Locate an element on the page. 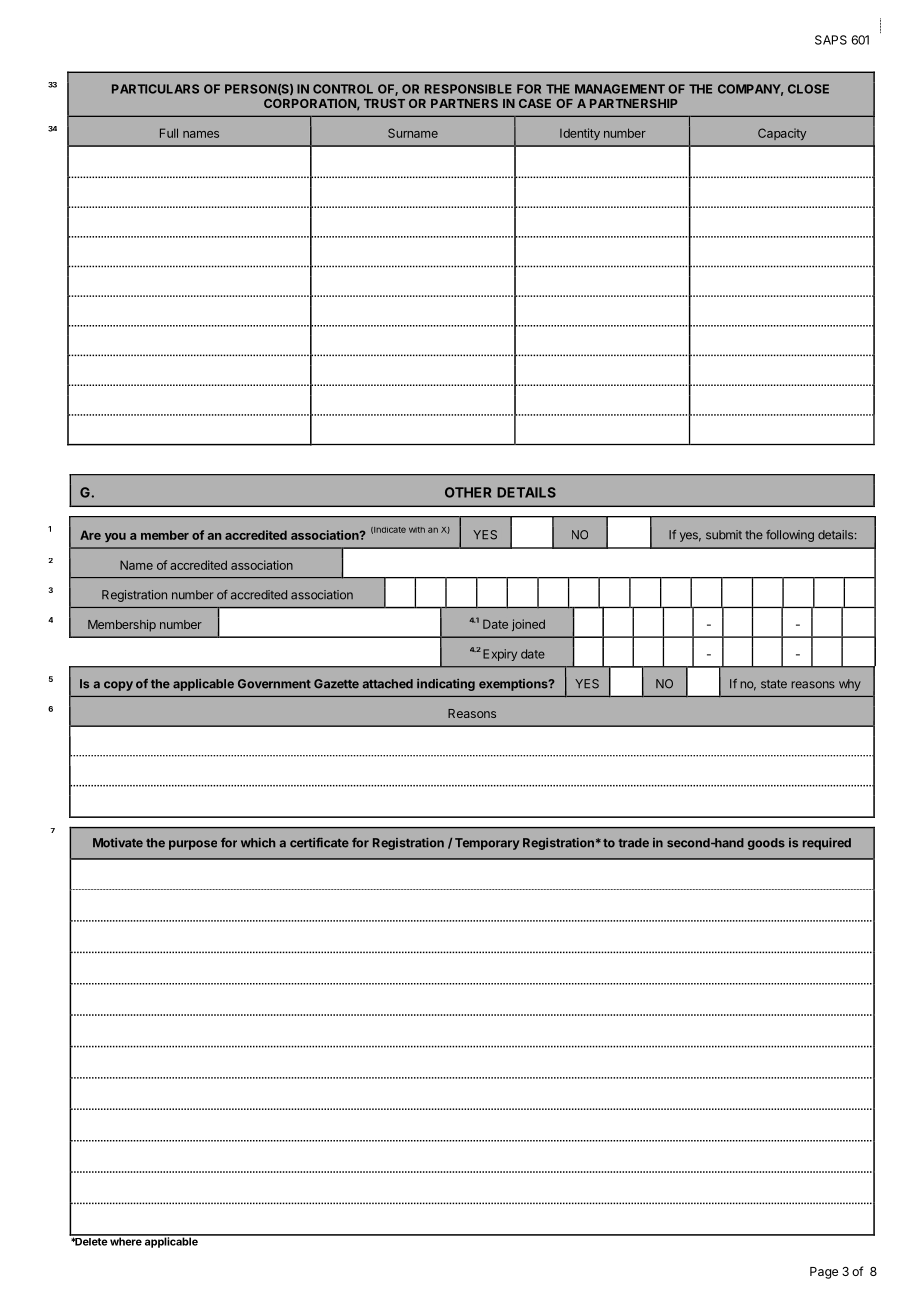 The image size is (924, 1308). Full is located at coordinates (169, 133).
